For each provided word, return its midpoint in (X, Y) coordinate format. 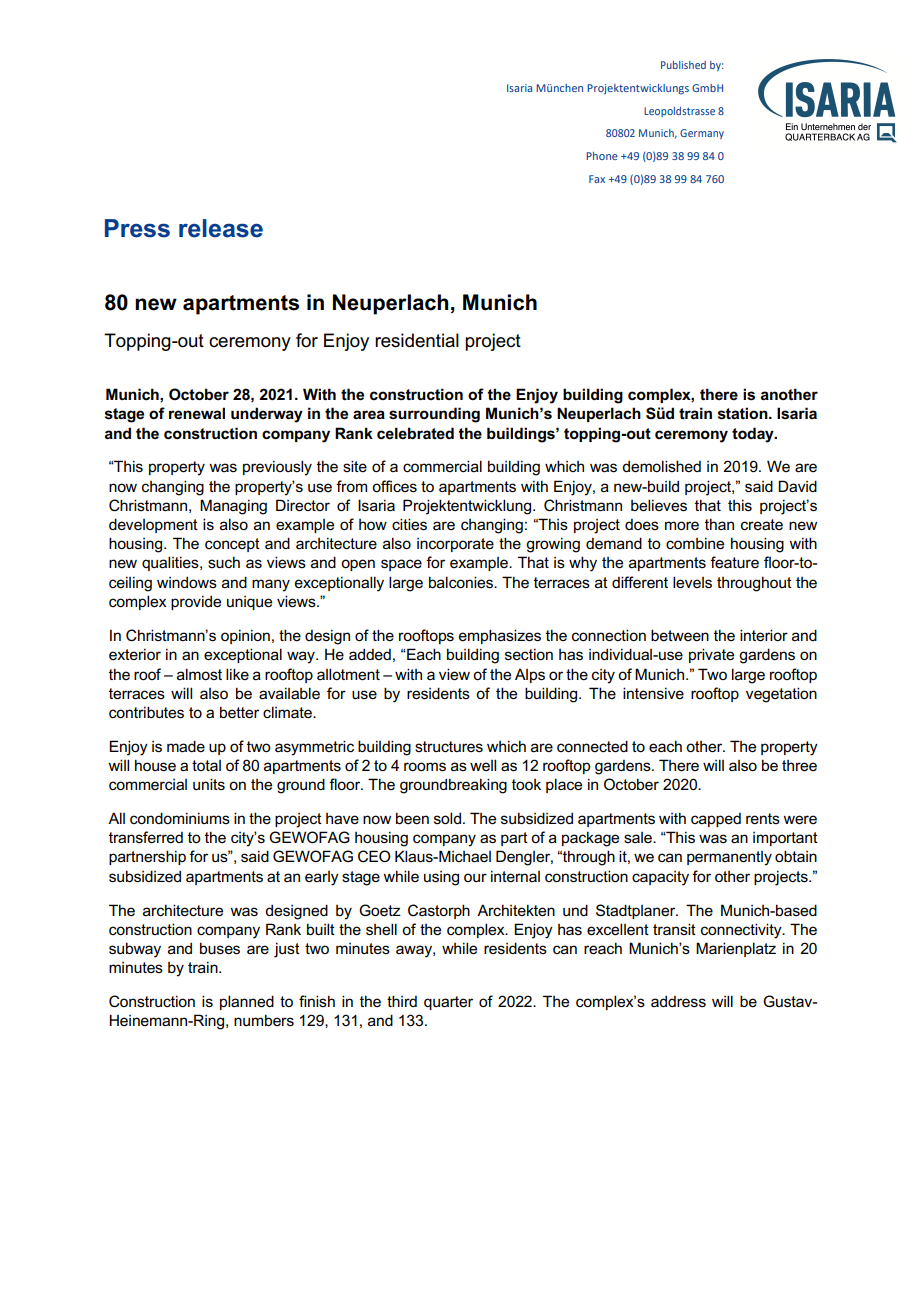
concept (232, 545)
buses (220, 948)
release (221, 228)
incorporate (455, 545)
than (719, 524)
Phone (602, 156)
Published (683, 65)
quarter (448, 1003)
